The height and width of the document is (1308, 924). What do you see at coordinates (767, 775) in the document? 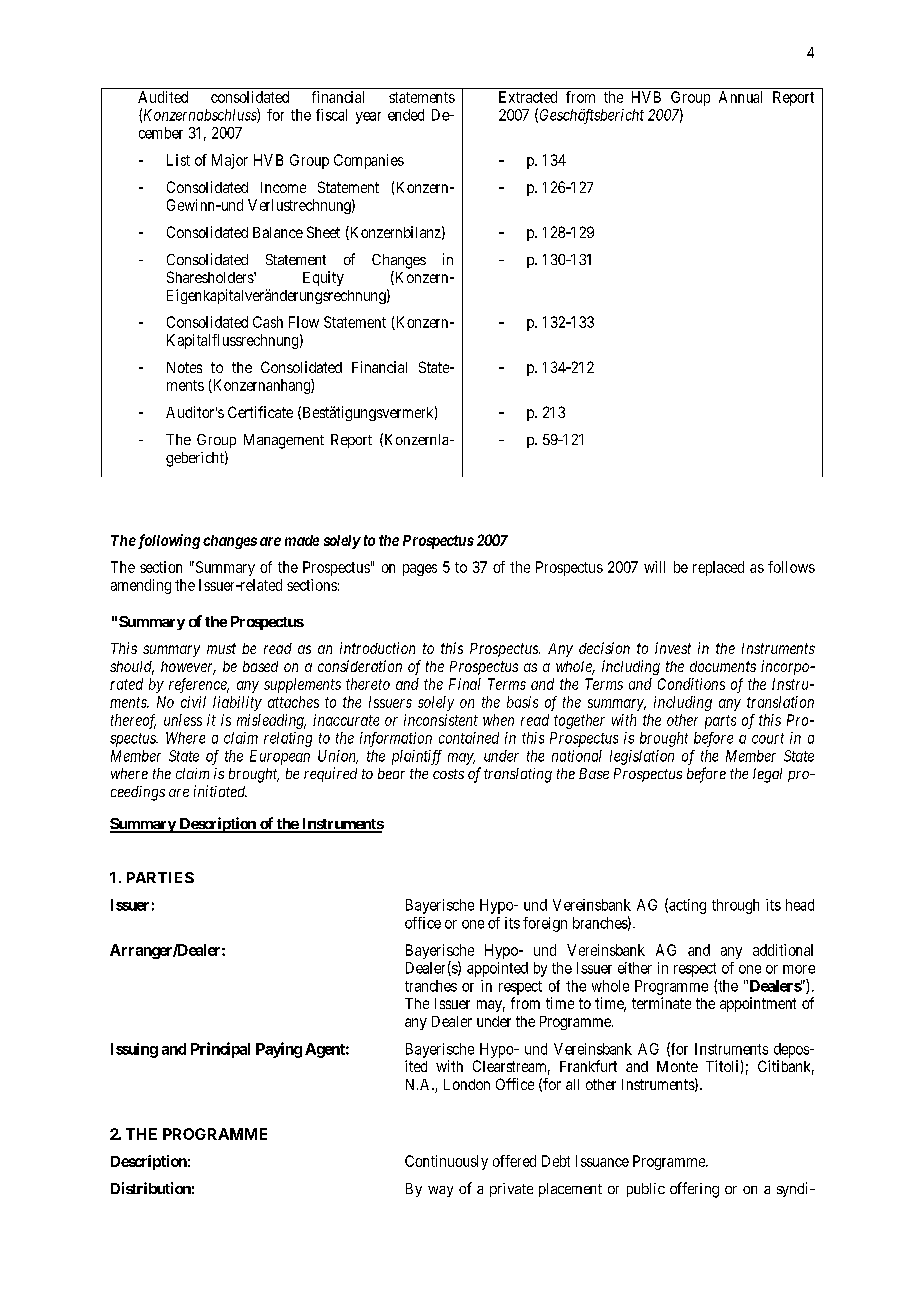
I see `legal` at bounding box center [767, 775].
